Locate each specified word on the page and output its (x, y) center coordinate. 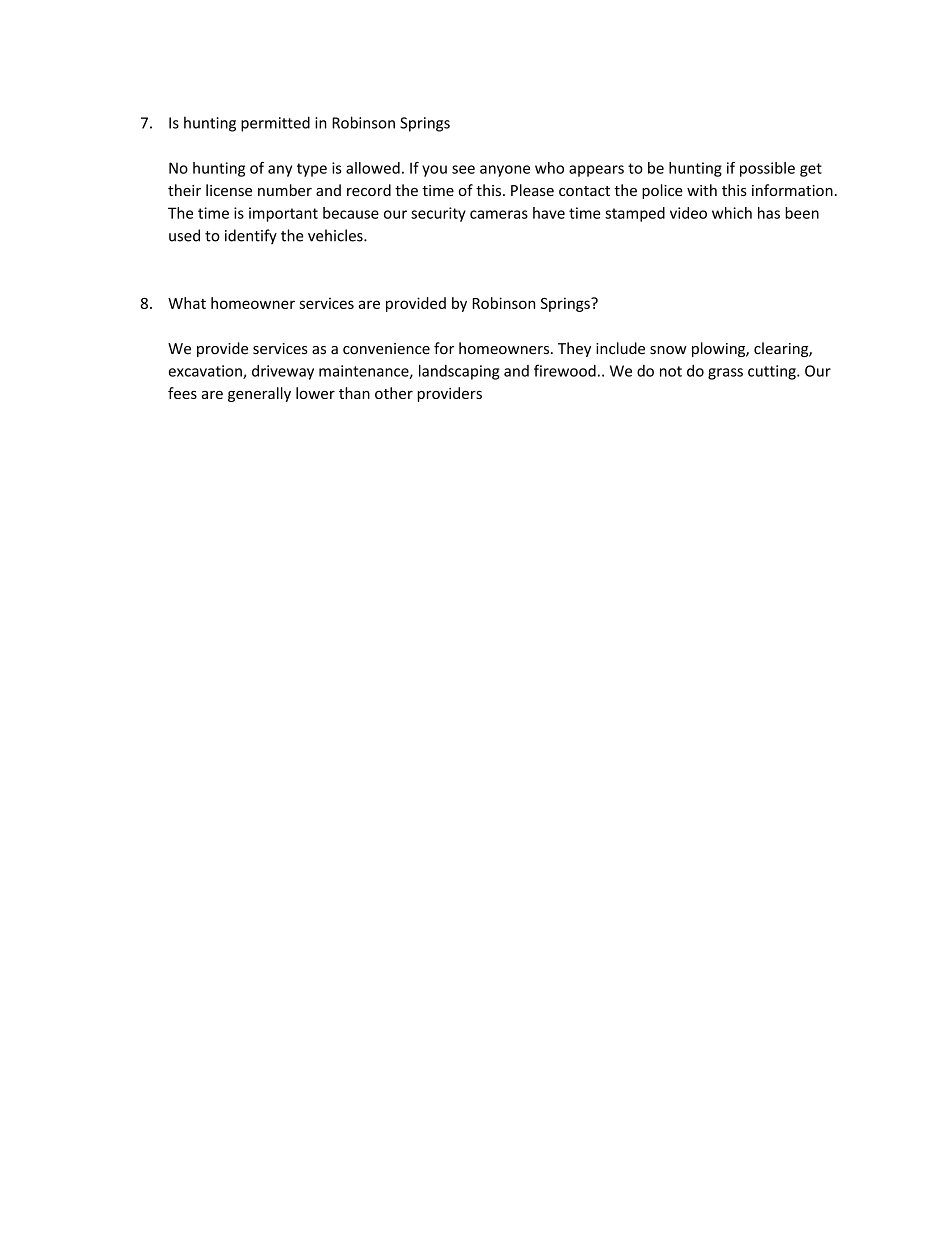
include (620, 348)
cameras (499, 214)
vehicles (336, 235)
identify (251, 236)
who (549, 168)
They (574, 349)
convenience (386, 349)
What (187, 303)
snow (668, 350)
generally (259, 394)
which (732, 213)
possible (767, 169)
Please (532, 190)
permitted (275, 124)
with (702, 190)
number (285, 190)
